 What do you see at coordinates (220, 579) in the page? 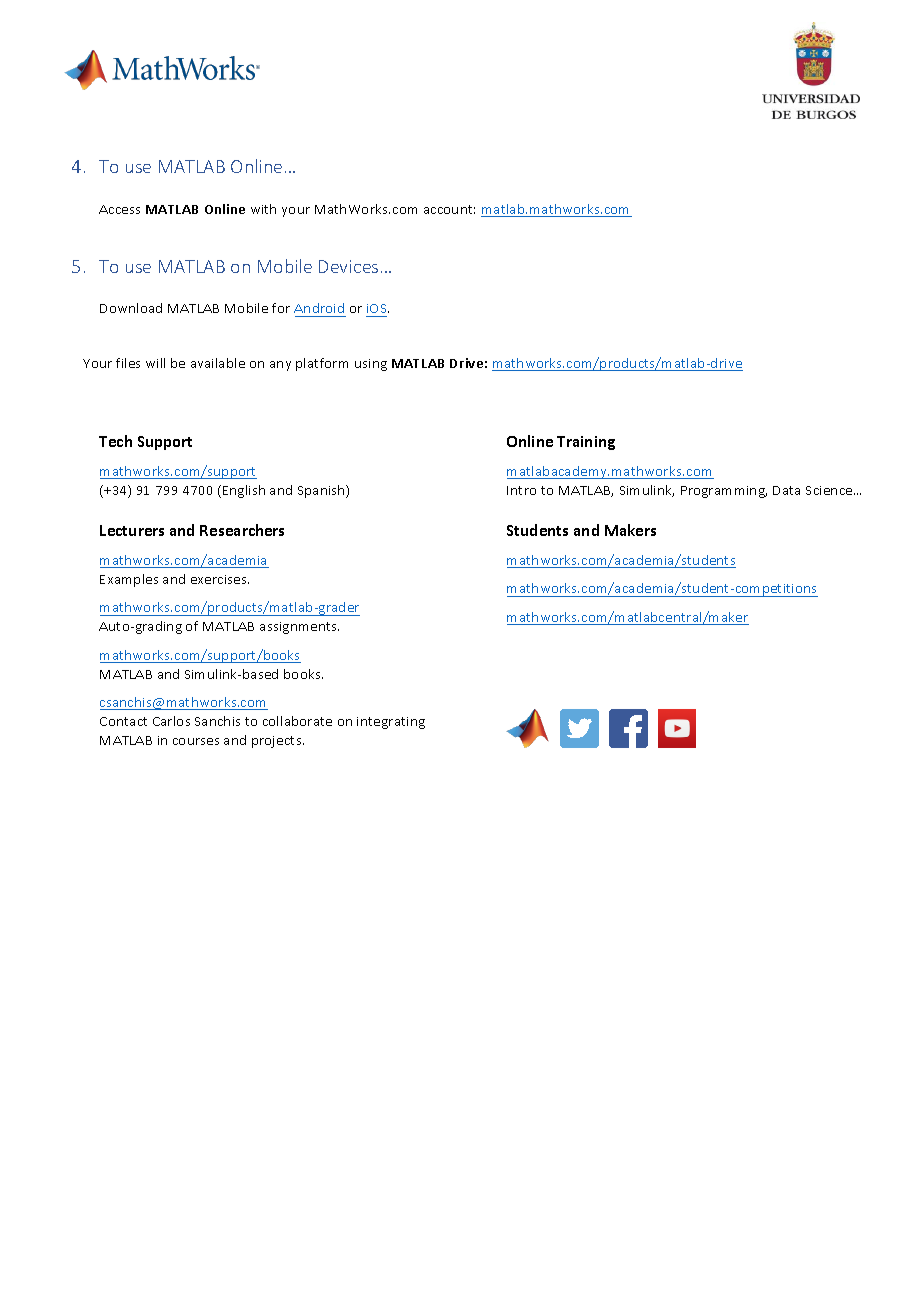
I see `exercises` at bounding box center [220, 579].
